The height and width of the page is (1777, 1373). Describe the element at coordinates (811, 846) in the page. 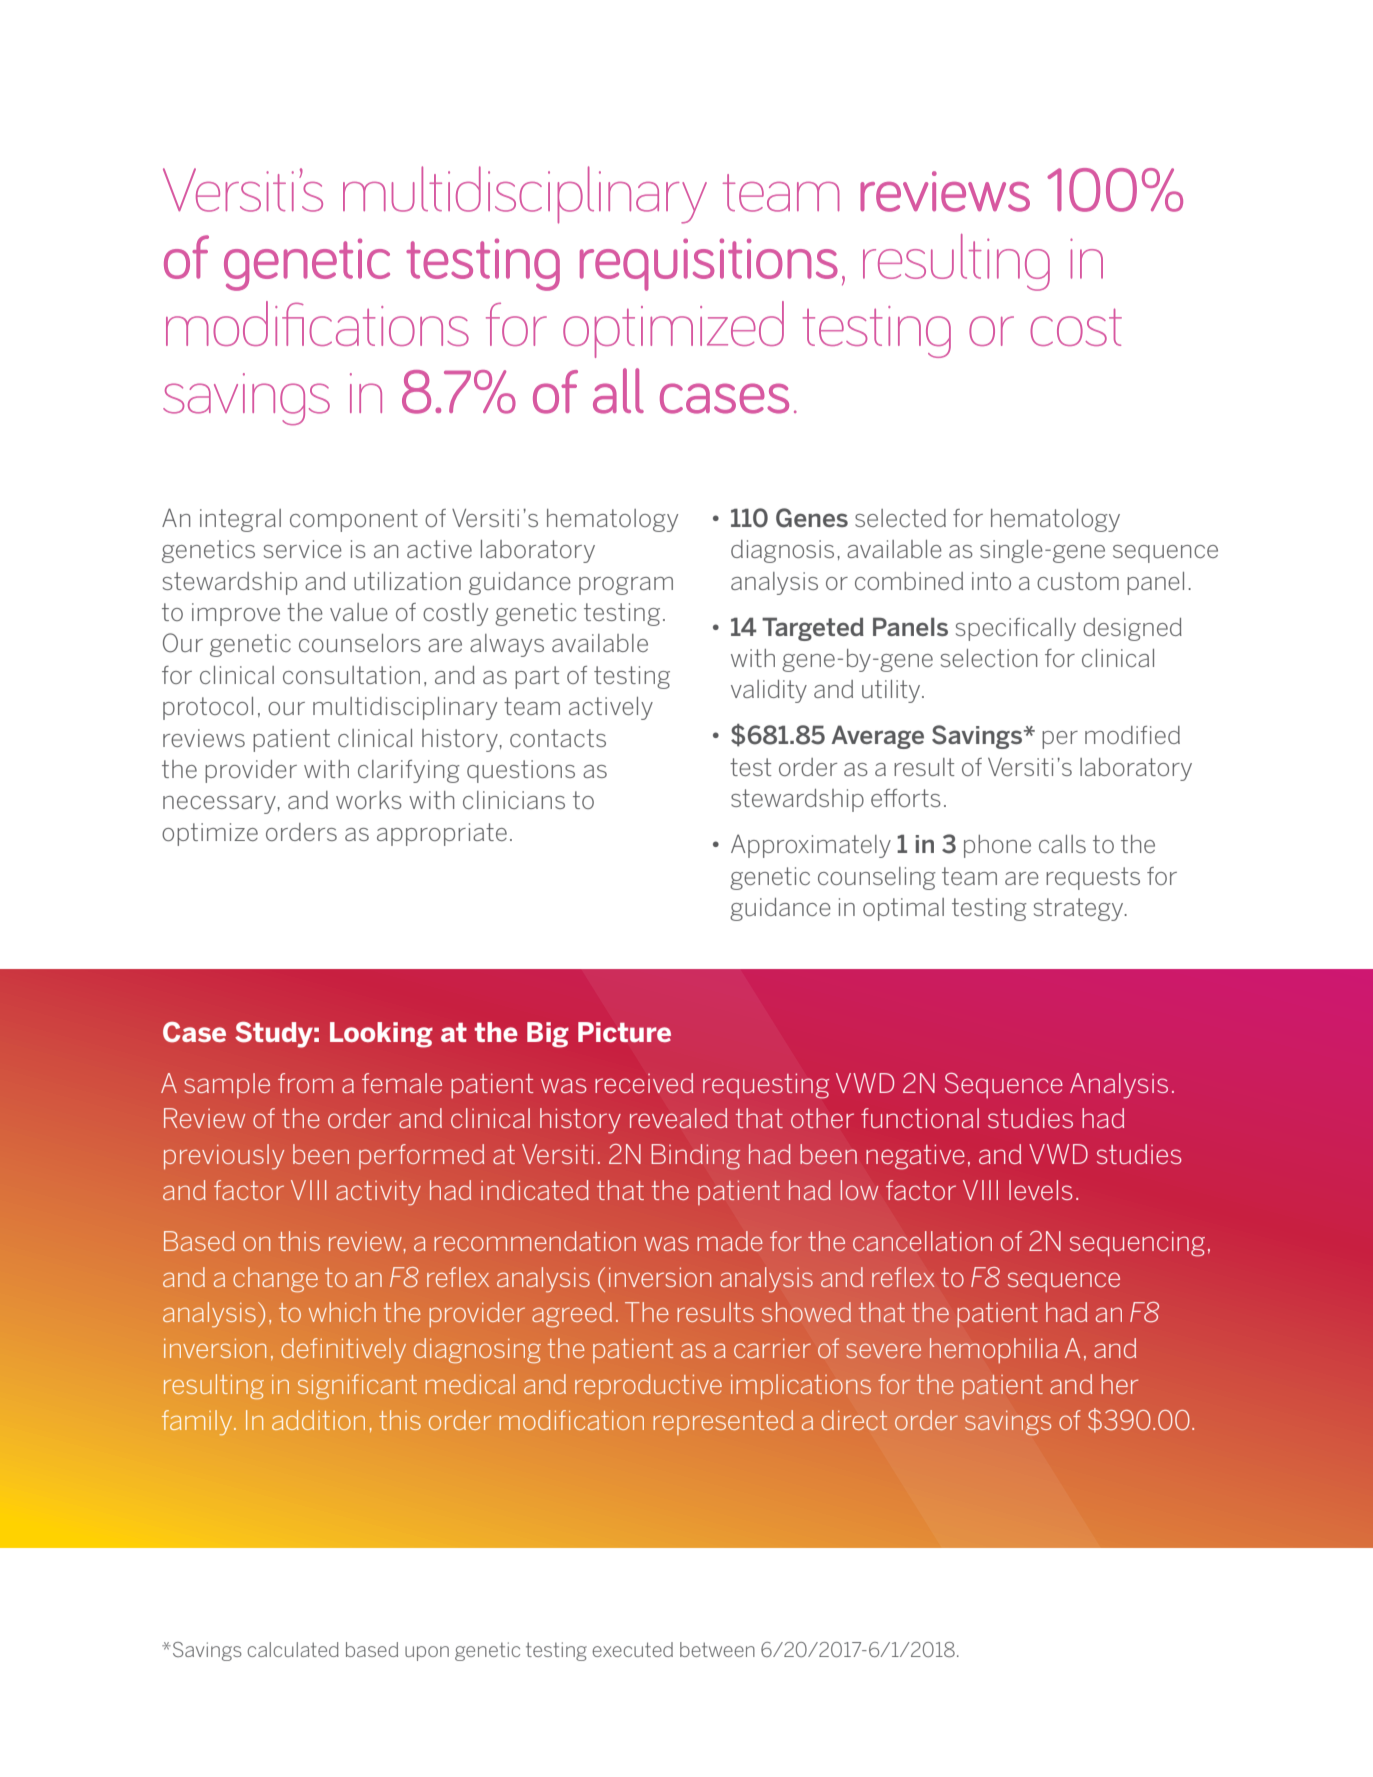

I see `Approximately` at that location.
